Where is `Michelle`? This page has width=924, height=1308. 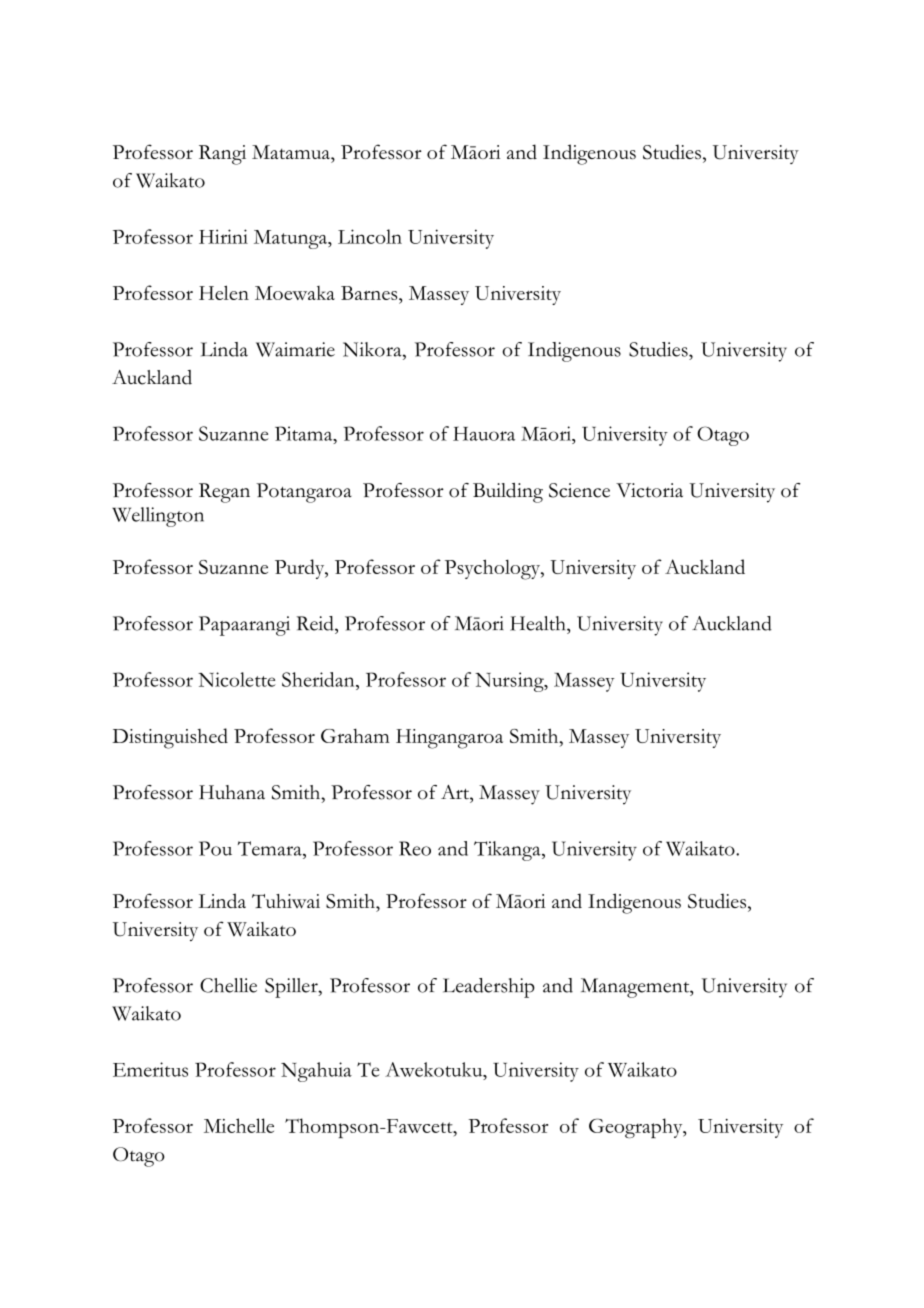 Michelle is located at coordinates (239, 1125).
